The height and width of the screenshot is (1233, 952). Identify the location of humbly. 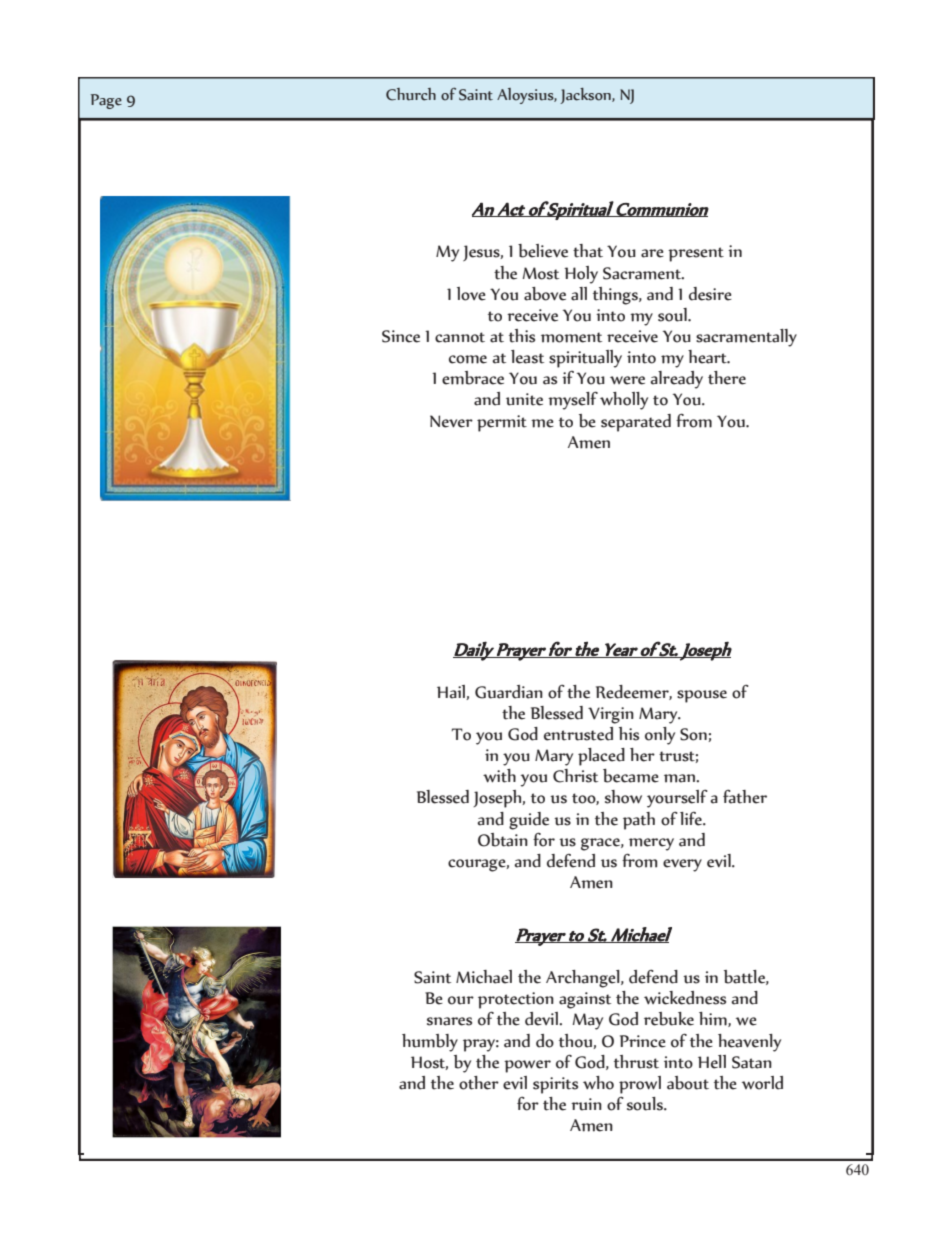
(430, 1043).
